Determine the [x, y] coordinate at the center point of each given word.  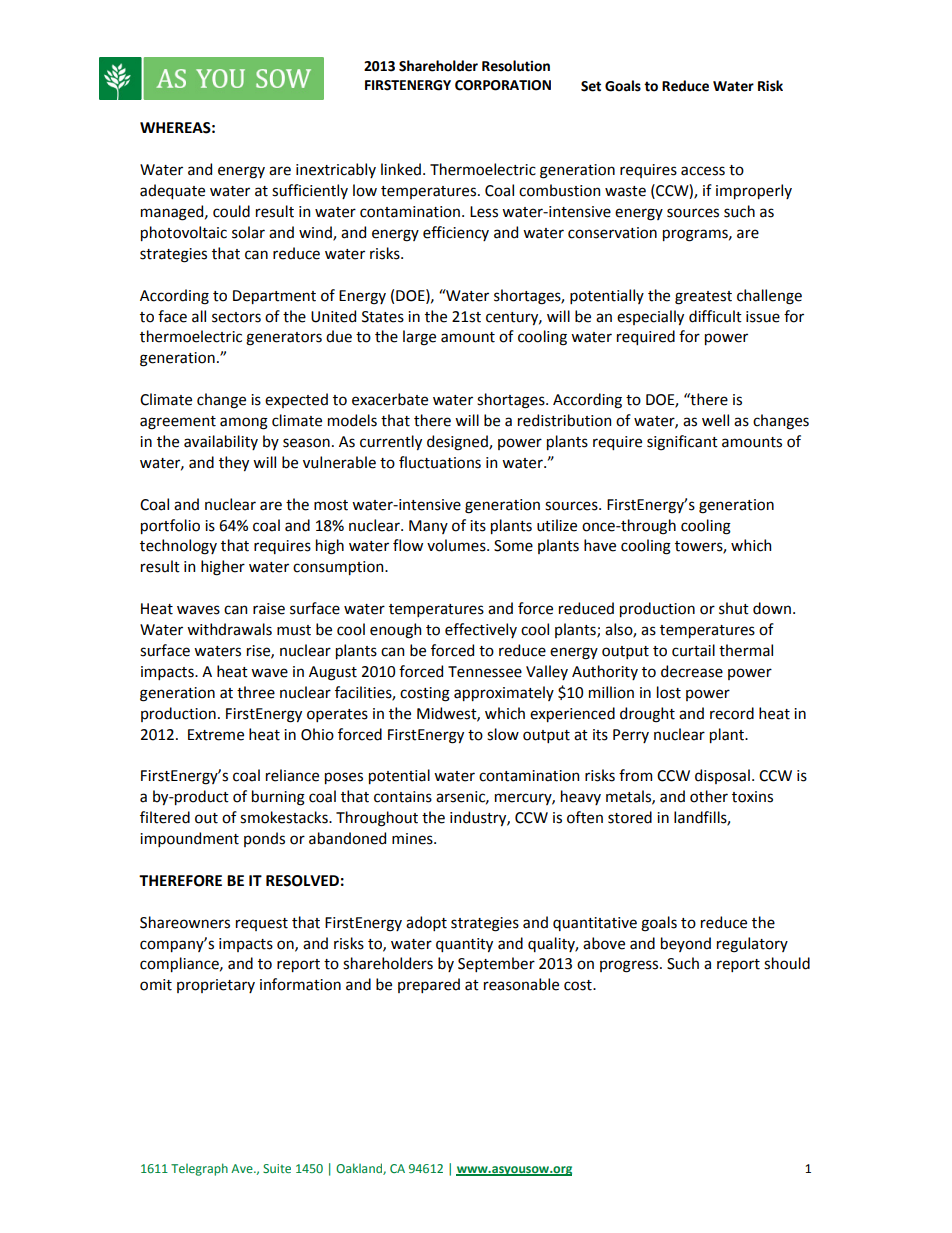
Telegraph [199, 1169]
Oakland [360, 1169]
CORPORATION [503, 85]
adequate [172, 191]
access [703, 171]
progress [630, 966]
